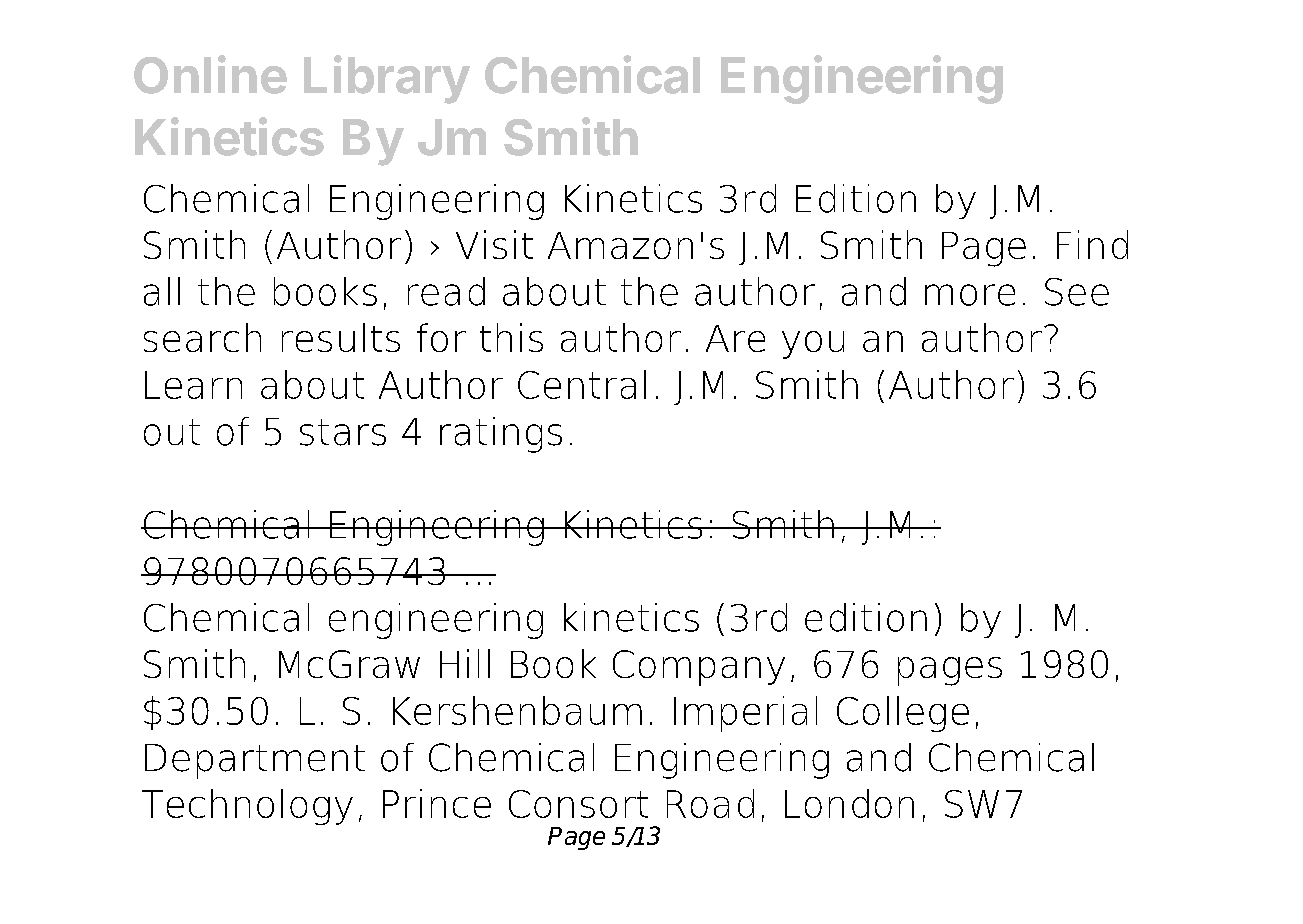 The image size is (1303, 924). I want to click on Technology, so click(247, 807).
